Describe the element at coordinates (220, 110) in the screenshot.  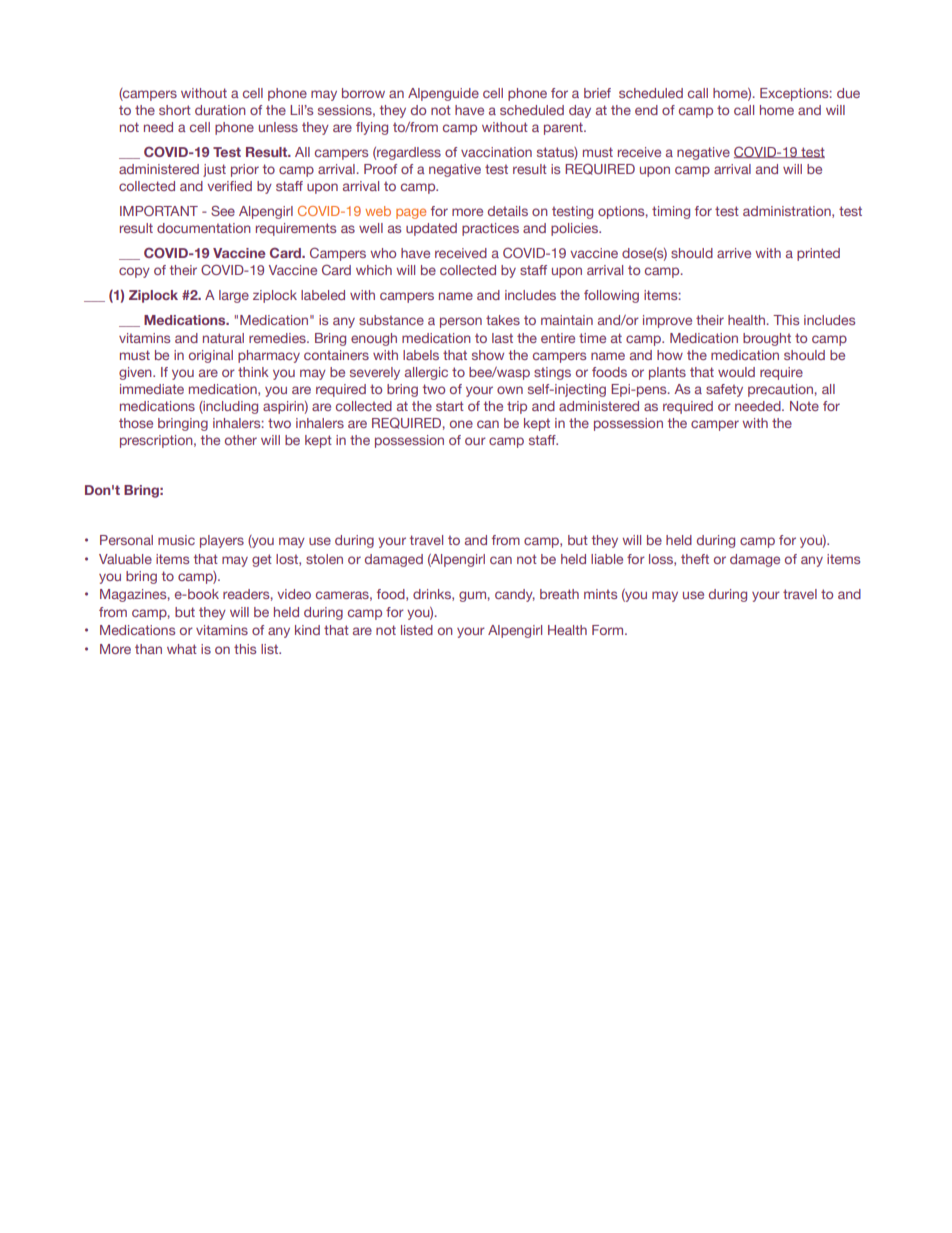
I see `duration` at that location.
